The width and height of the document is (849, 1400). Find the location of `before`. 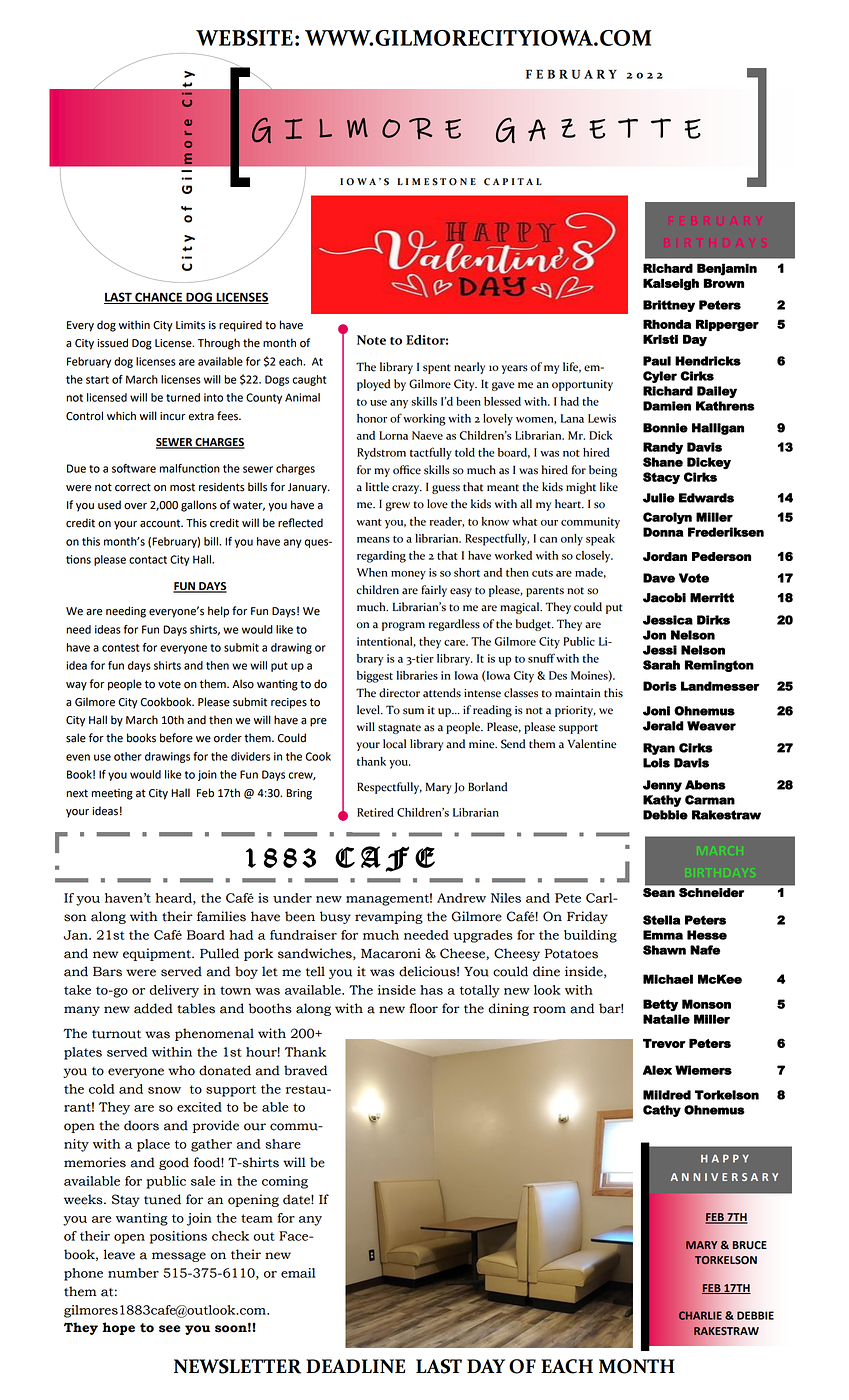

before is located at coordinates (176, 738).
